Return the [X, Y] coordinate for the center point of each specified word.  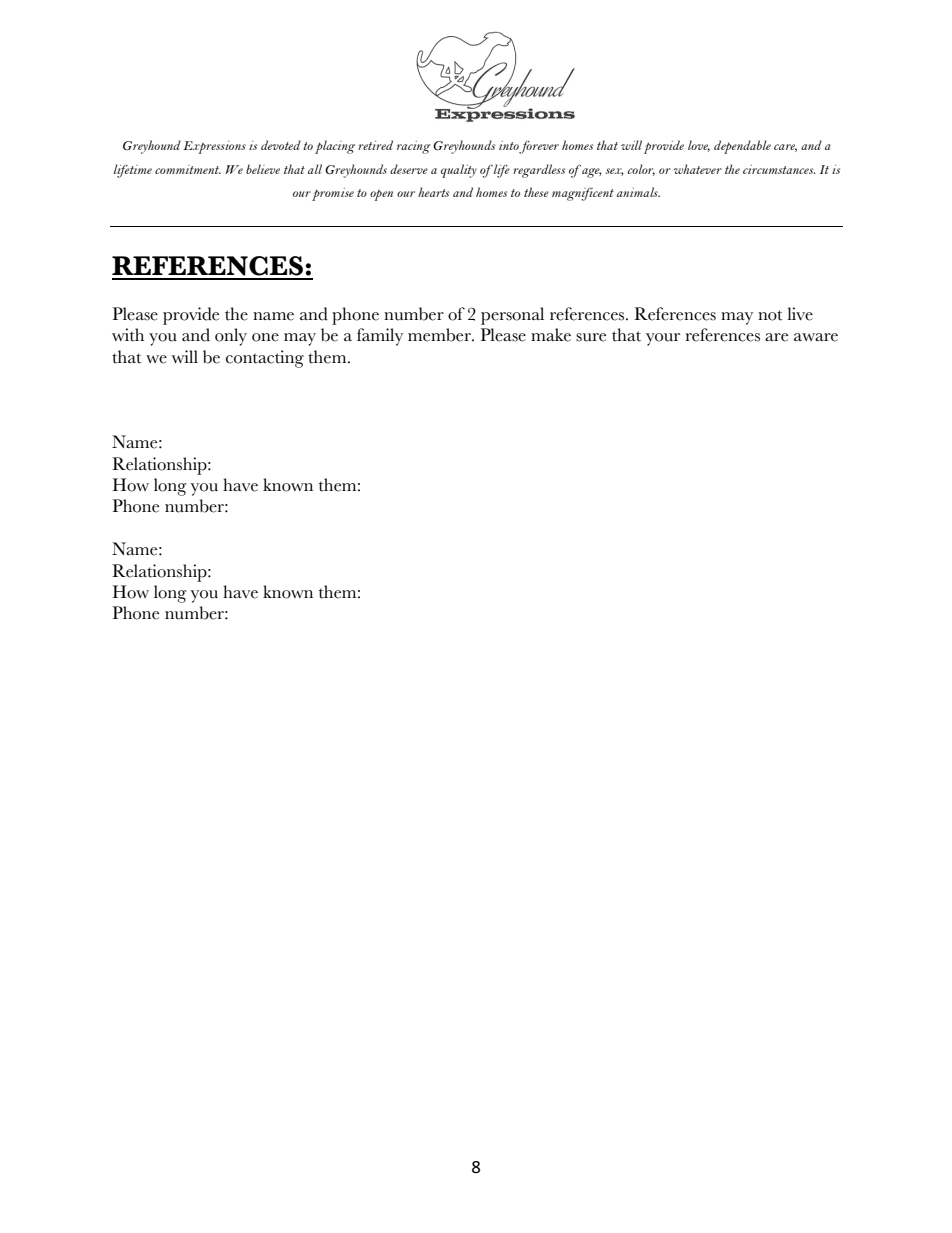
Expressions [214, 147]
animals [638, 192]
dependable [742, 147]
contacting [265, 359]
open [381, 195]
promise [333, 194]
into [509, 147]
